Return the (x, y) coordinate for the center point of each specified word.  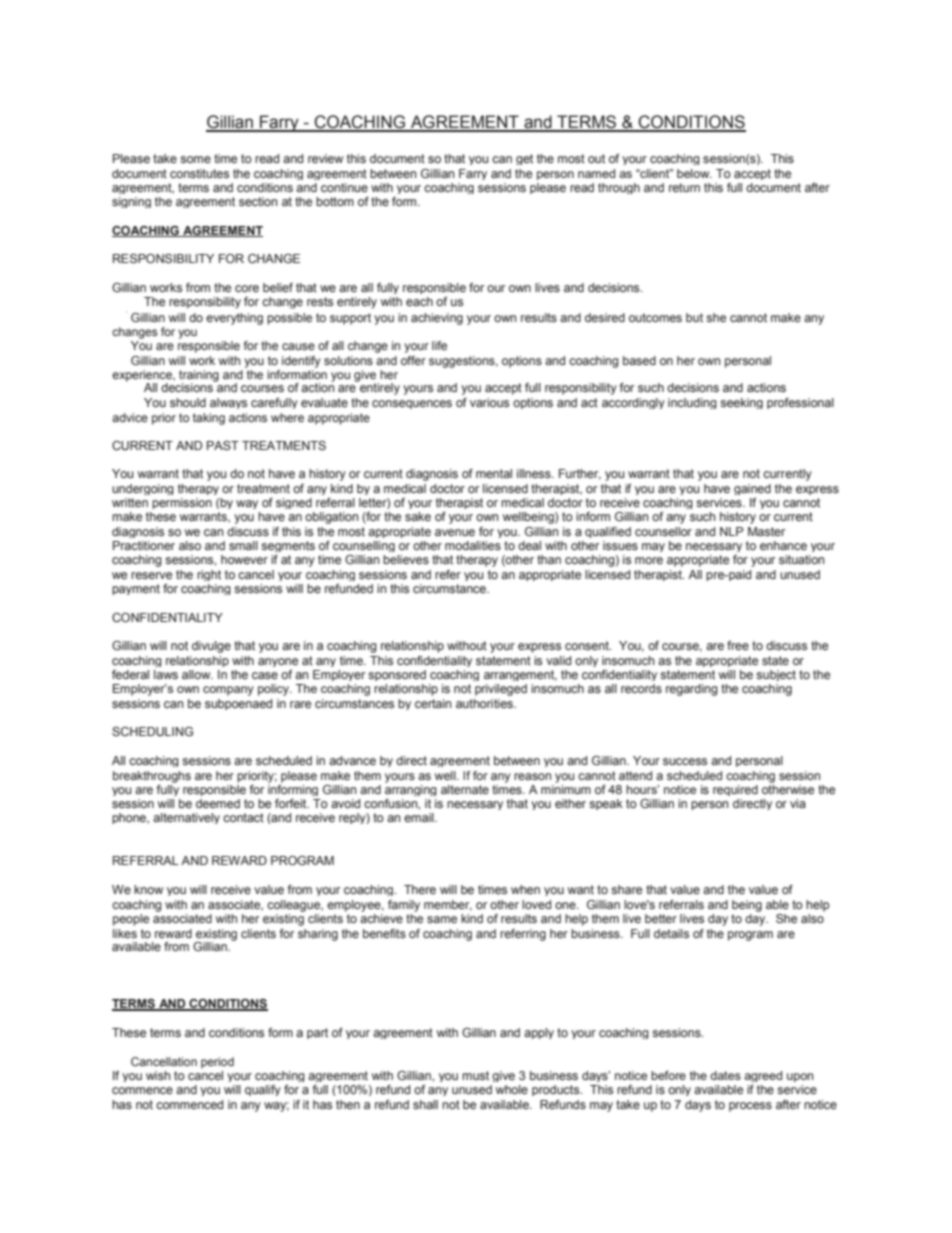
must (475, 1075)
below (694, 173)
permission (182, 503)
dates (725, 1075)
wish (158, 1075)
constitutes (199, 173)
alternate (465, 789)
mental (494, 473)
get (524, 159)
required (735, 790)
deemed (218, 803)
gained (752, 489)
